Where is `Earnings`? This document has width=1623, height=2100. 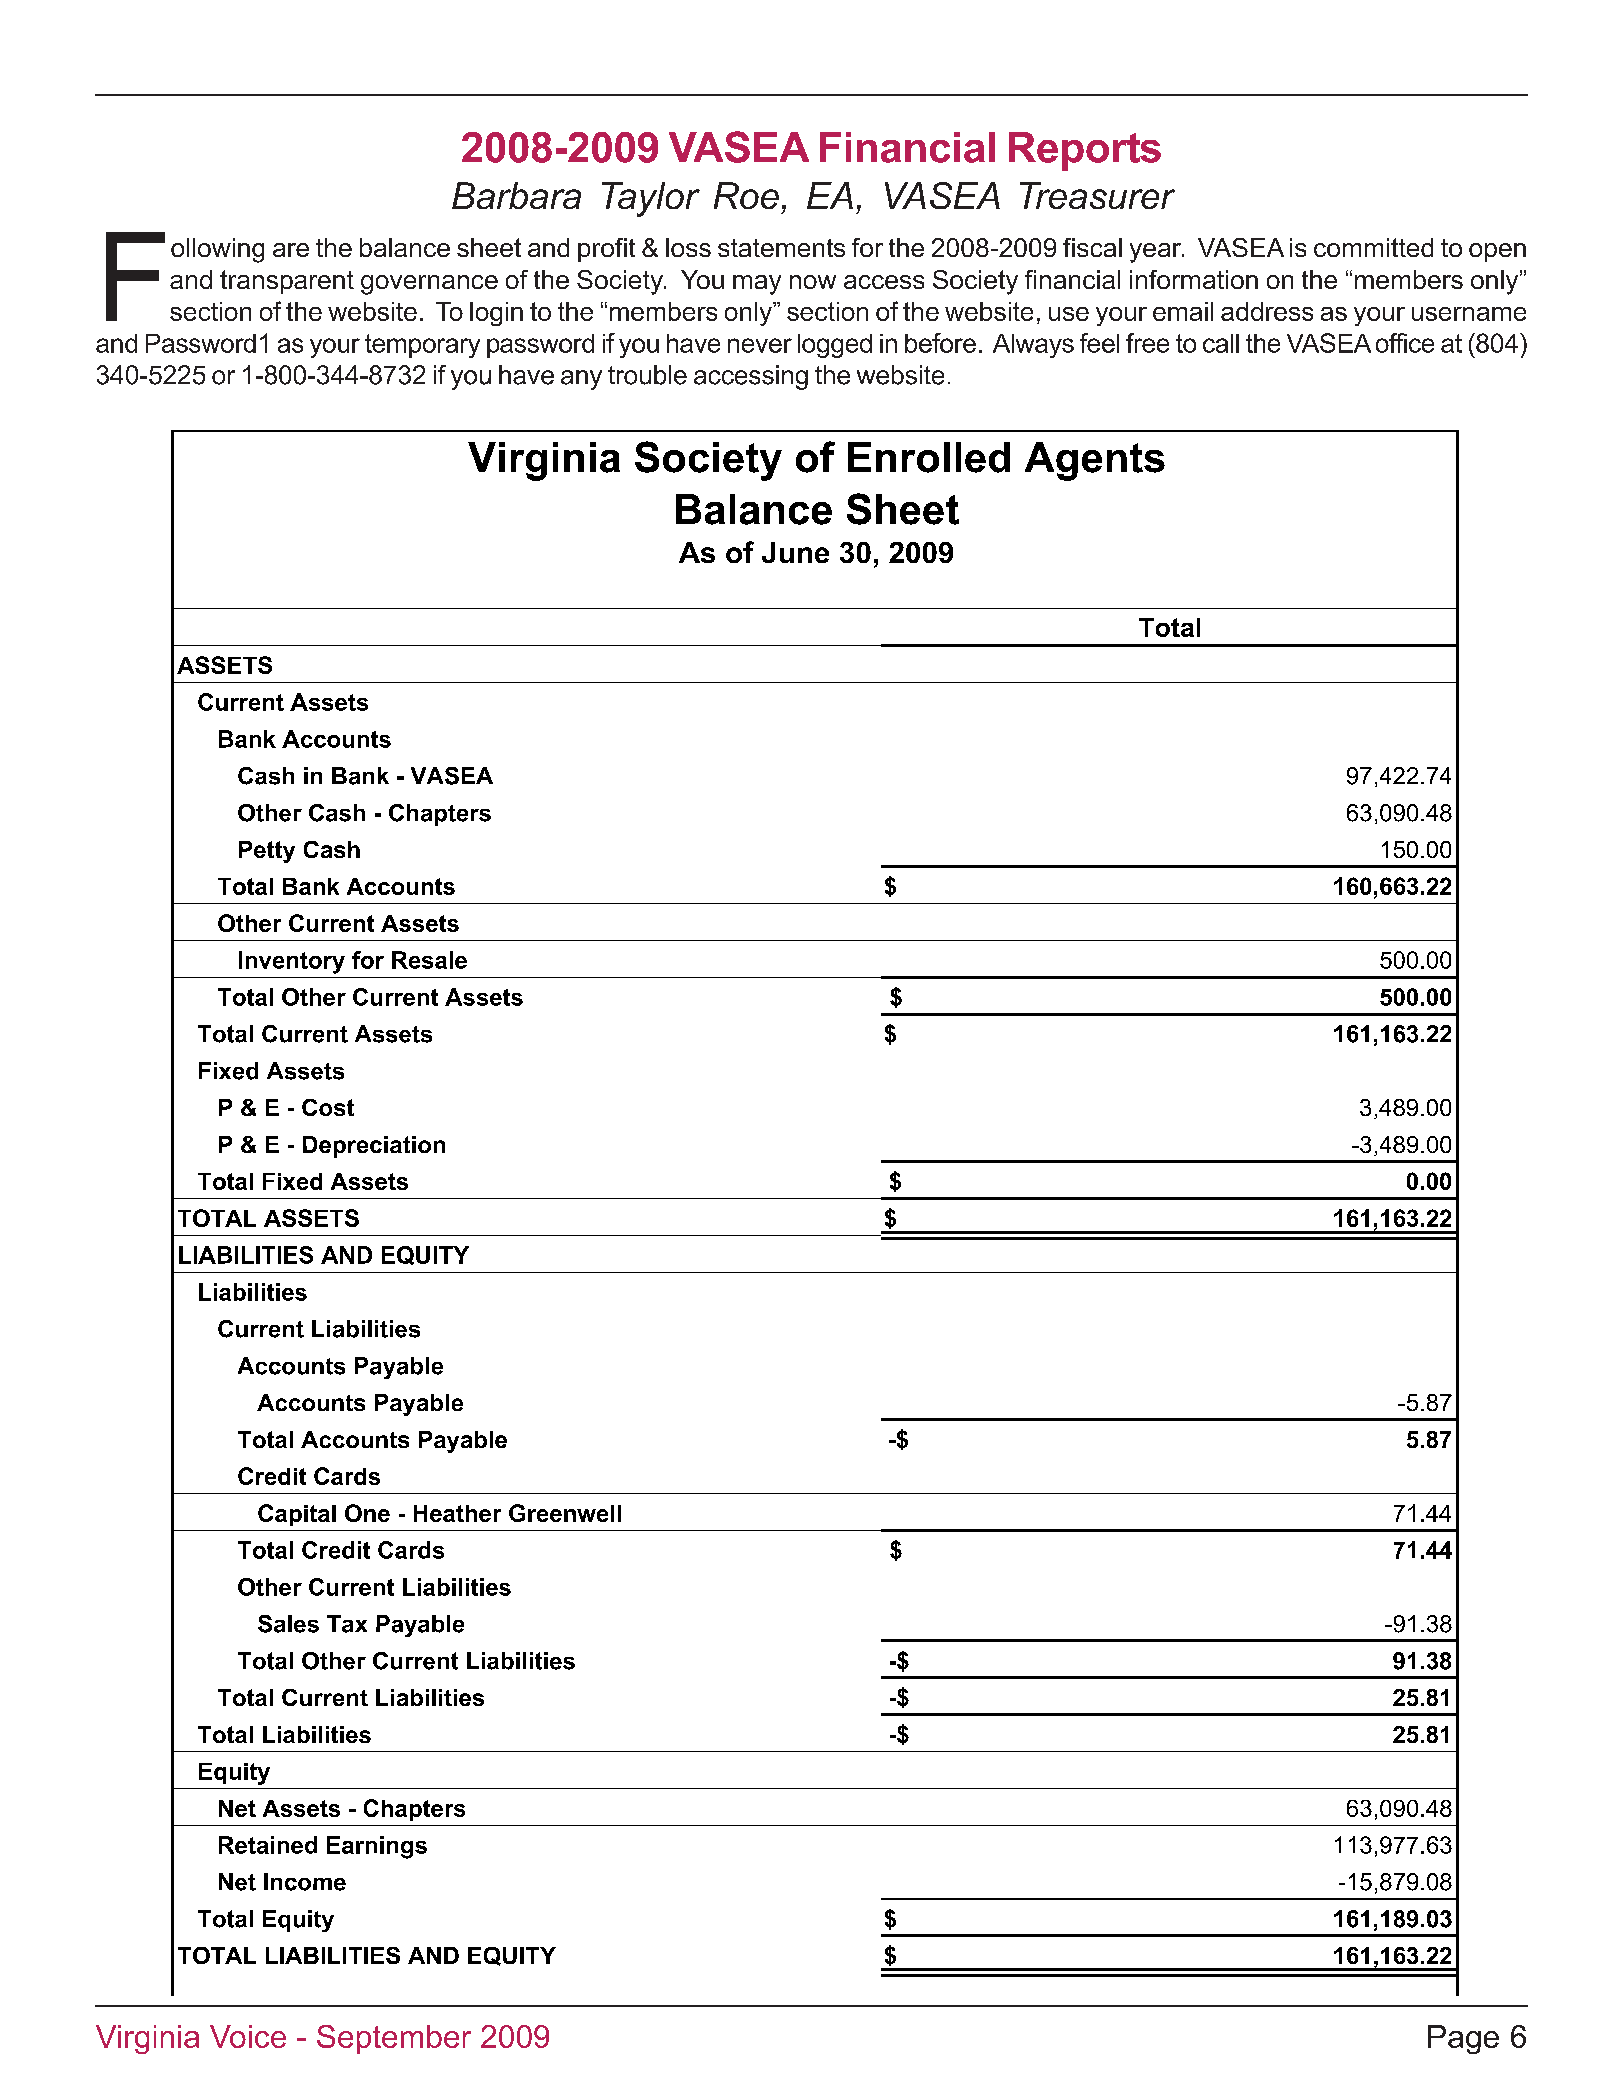 Earnings is located at coordinates (377, 1847).
